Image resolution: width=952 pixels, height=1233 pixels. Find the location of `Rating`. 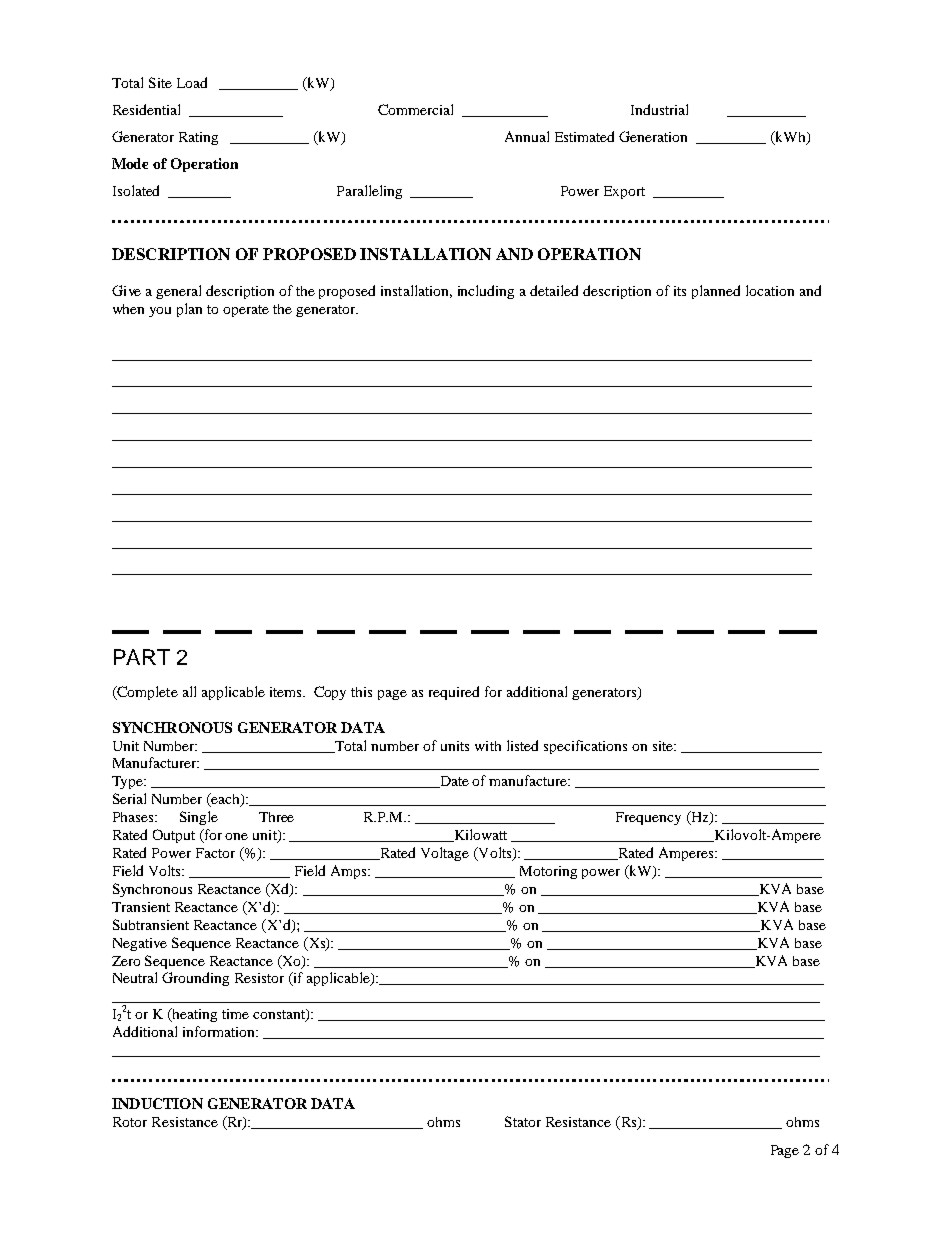

Rating is located at coordinates (198, 138).
